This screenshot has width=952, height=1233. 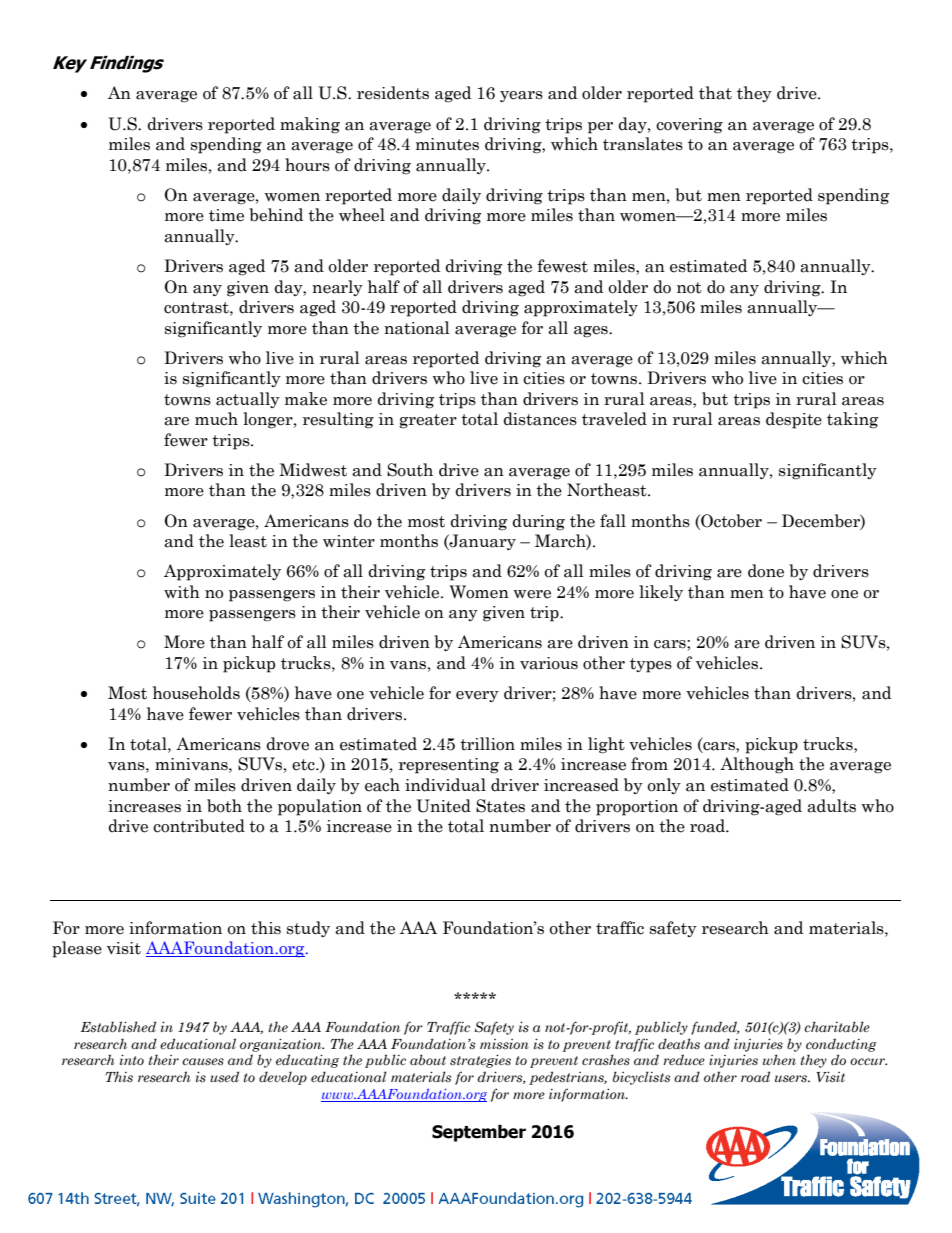 What do you see at coordinates (216, 419) in the screenshot?
I see `much` at bounding box center [216, 419].
